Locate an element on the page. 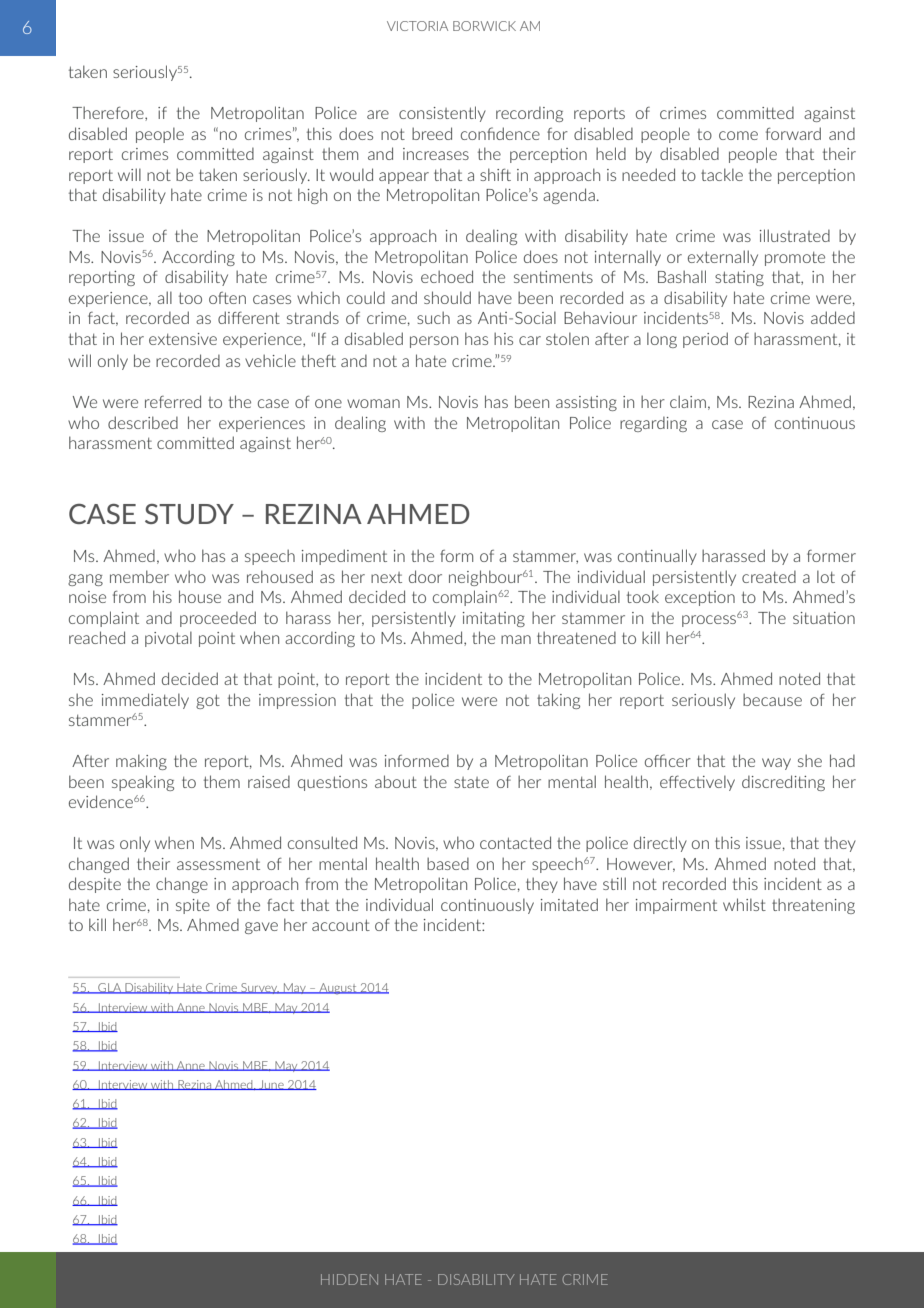 This document has height=1308, width=924. consistently is located at coordinates (442, 114).
